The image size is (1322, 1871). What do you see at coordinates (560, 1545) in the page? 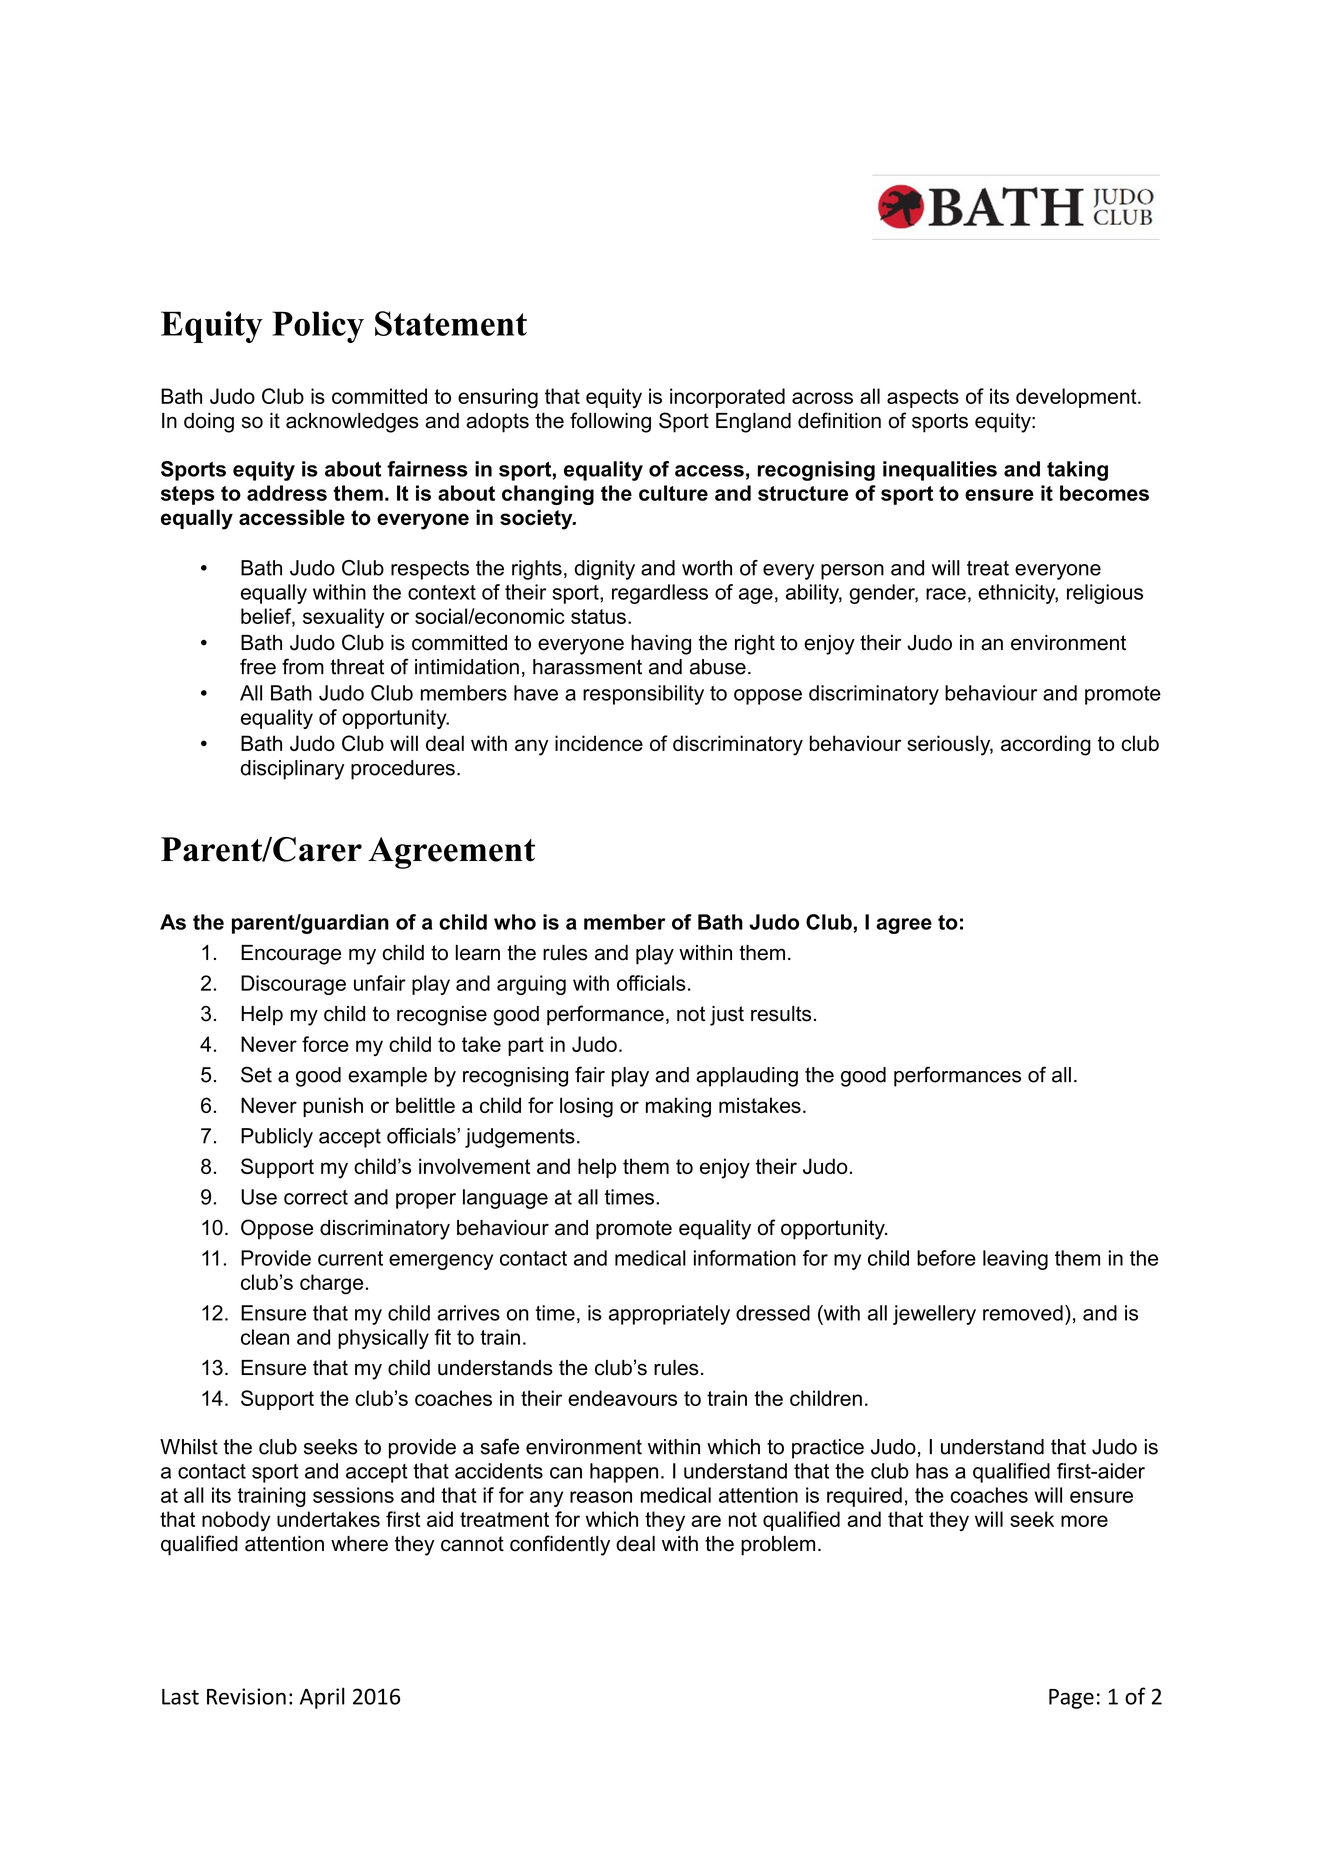
I see `confidently` at bounding box center [560, 1545].
